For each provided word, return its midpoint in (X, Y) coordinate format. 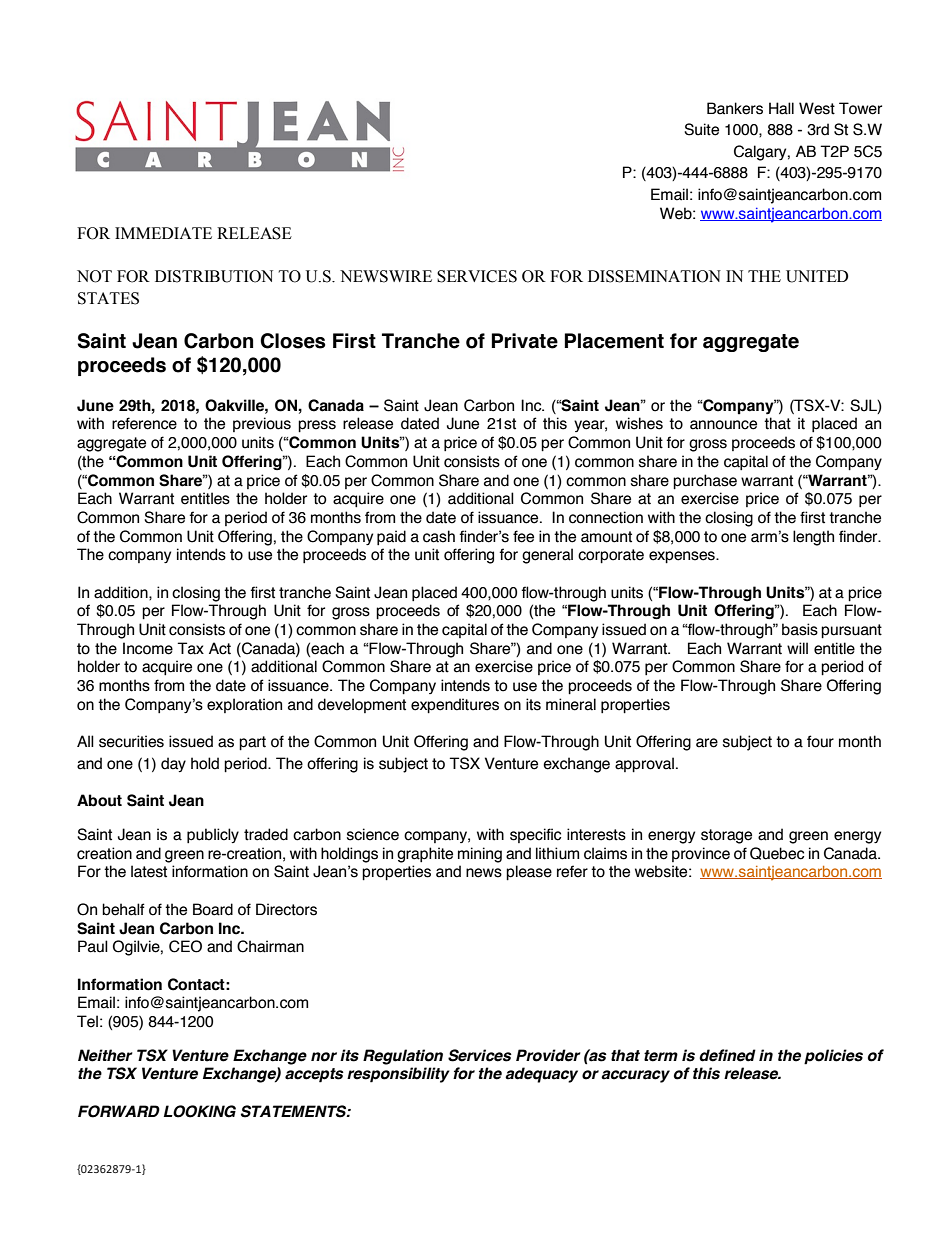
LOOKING (200, 1111)
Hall (781, 108)
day (173, 764)
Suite (701, 129)
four (820, 741)
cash (439, 536)
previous (262, 424)
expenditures (455, 705)
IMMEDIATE (163, 233)
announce (723, 425)
